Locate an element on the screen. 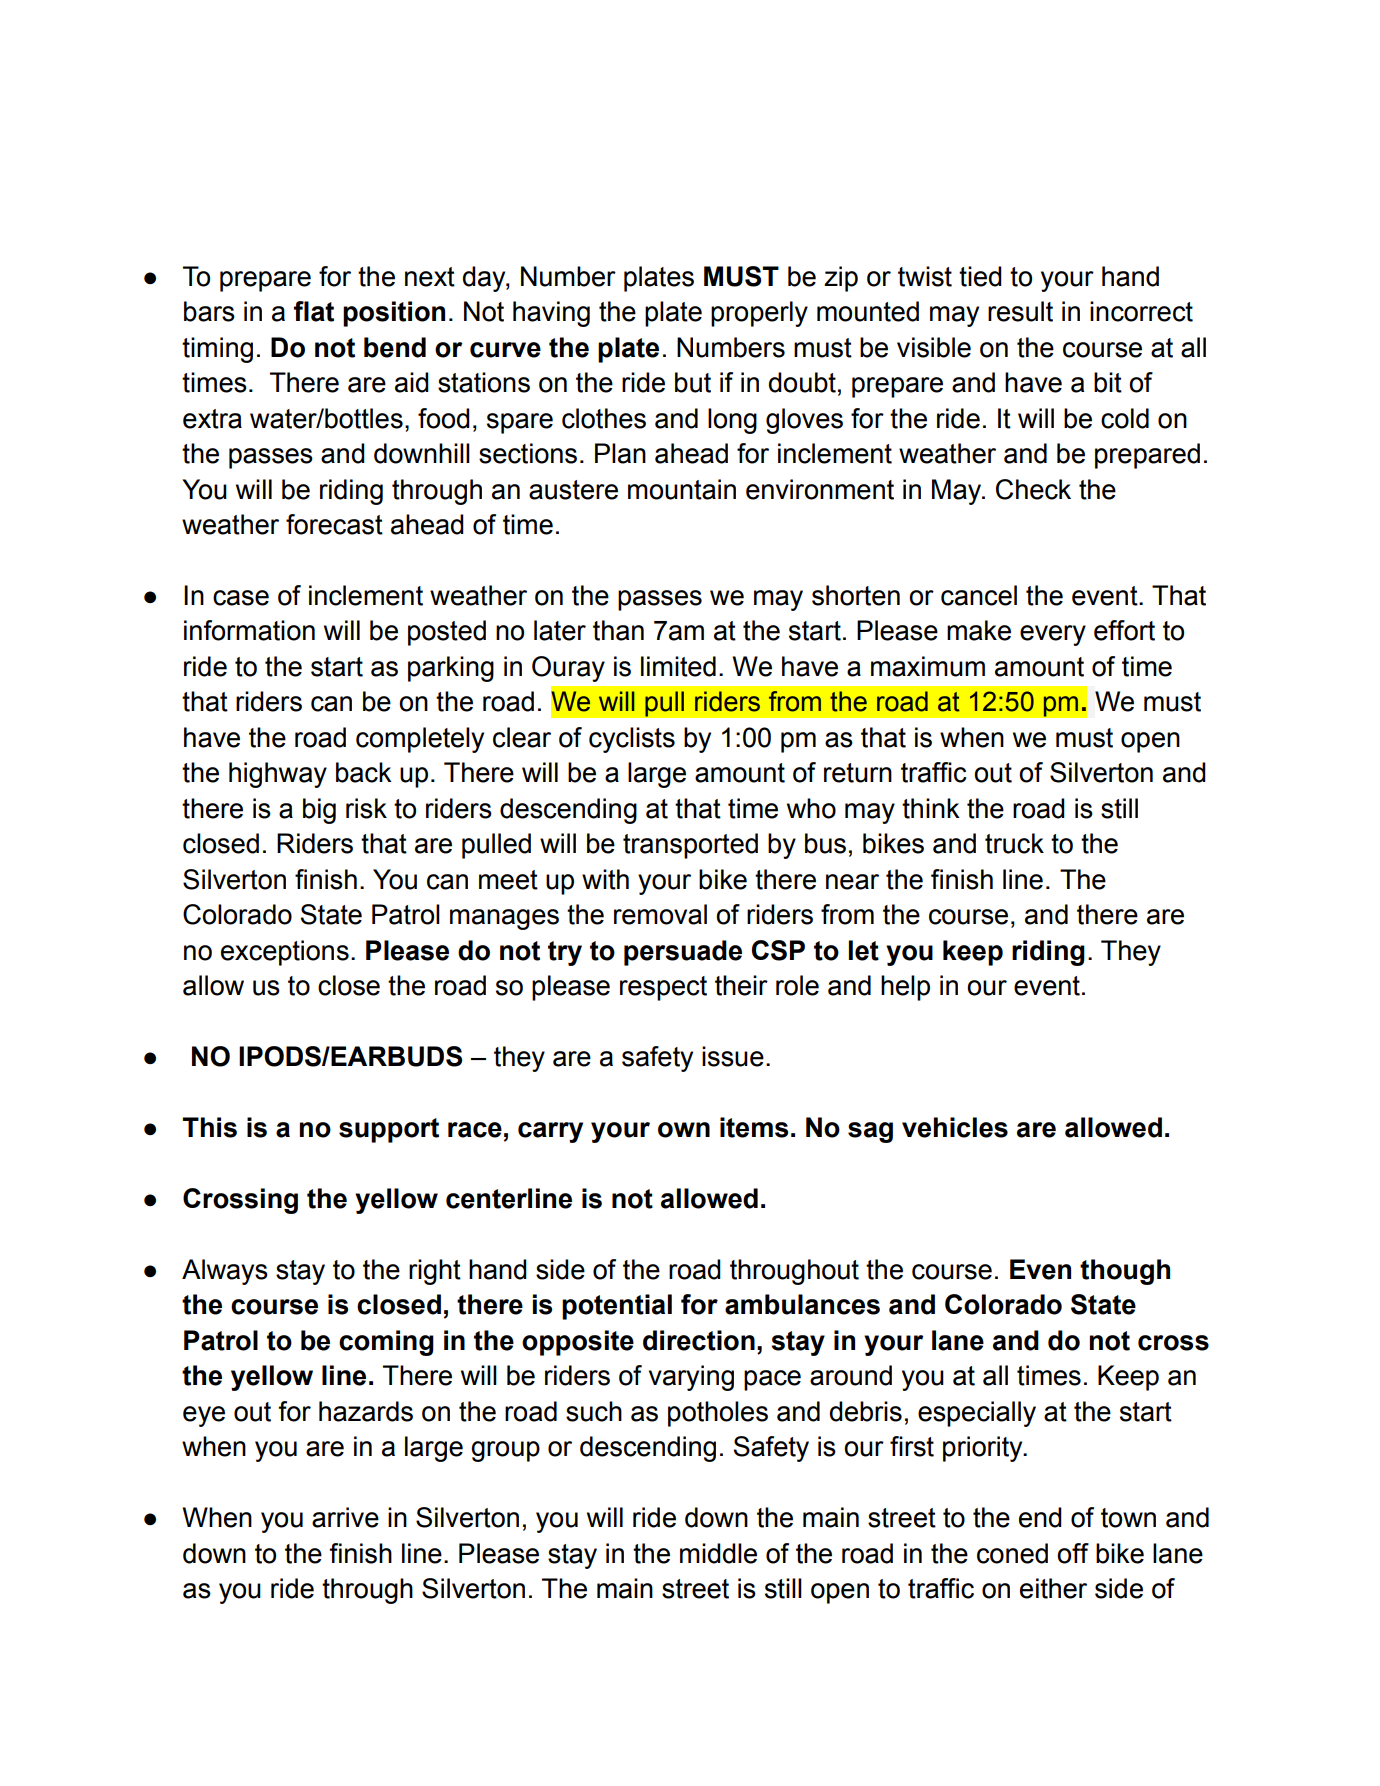  arrive is located at coordinates (345, 1517).
